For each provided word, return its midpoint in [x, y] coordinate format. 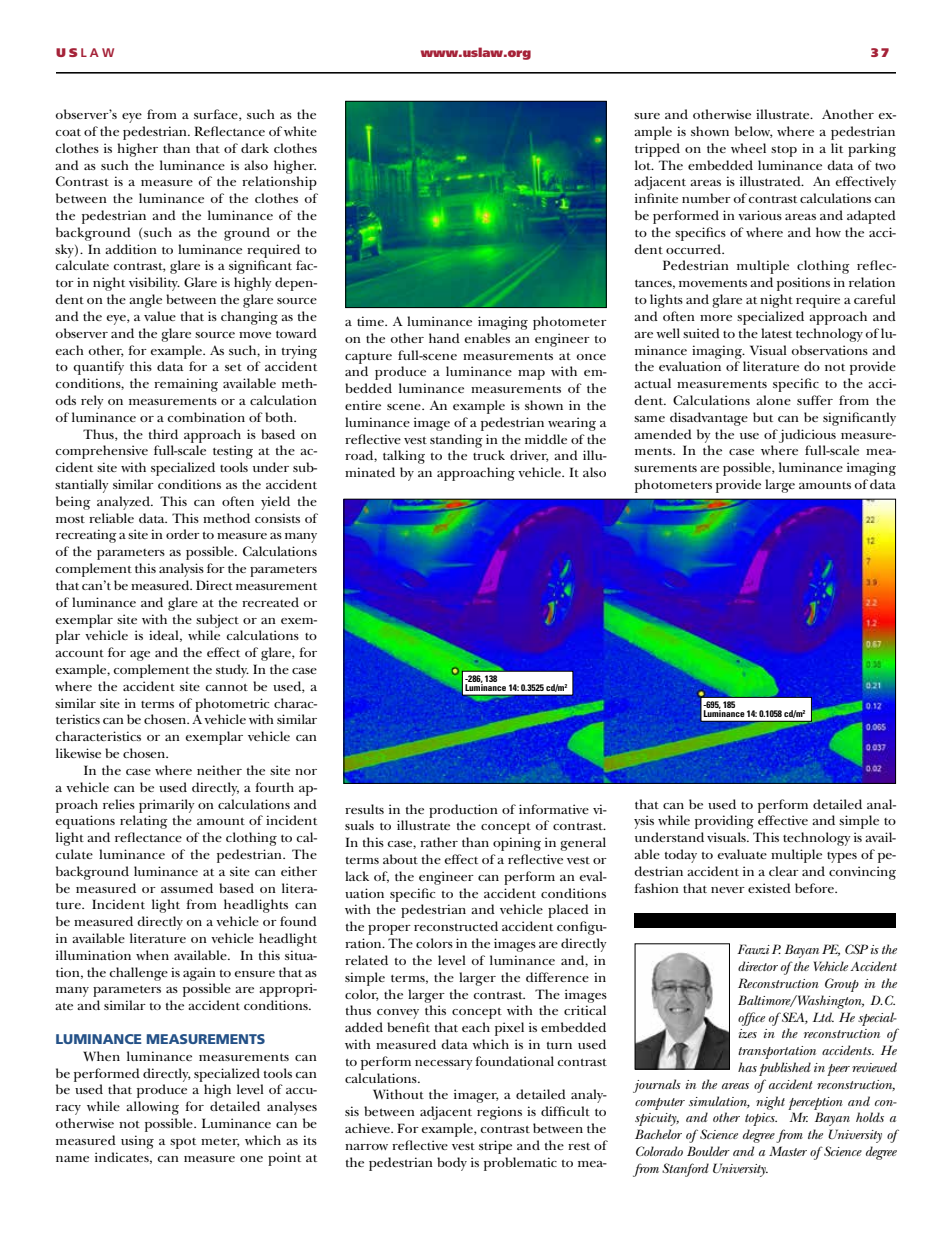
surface [217, 115]
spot [183, 1143]
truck [489, 455]
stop [784, 151]
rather [439, 842]
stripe [495, 1147]
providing [724, 822]
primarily [167, 806]
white [300, 131]
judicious [807, 436]
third [163, 434]
